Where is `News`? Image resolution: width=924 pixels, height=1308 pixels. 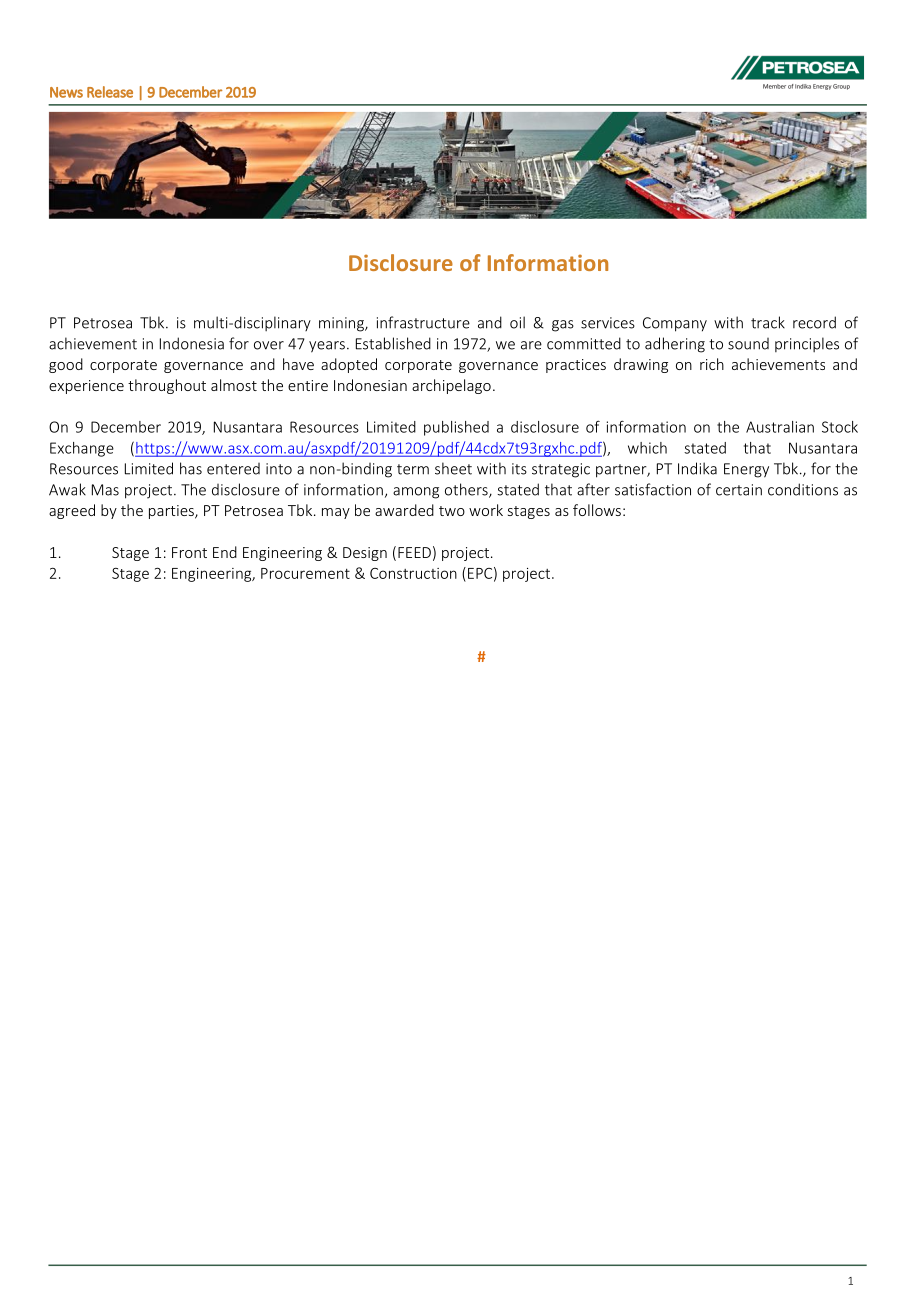
News is located at coordinates (66, 92).
